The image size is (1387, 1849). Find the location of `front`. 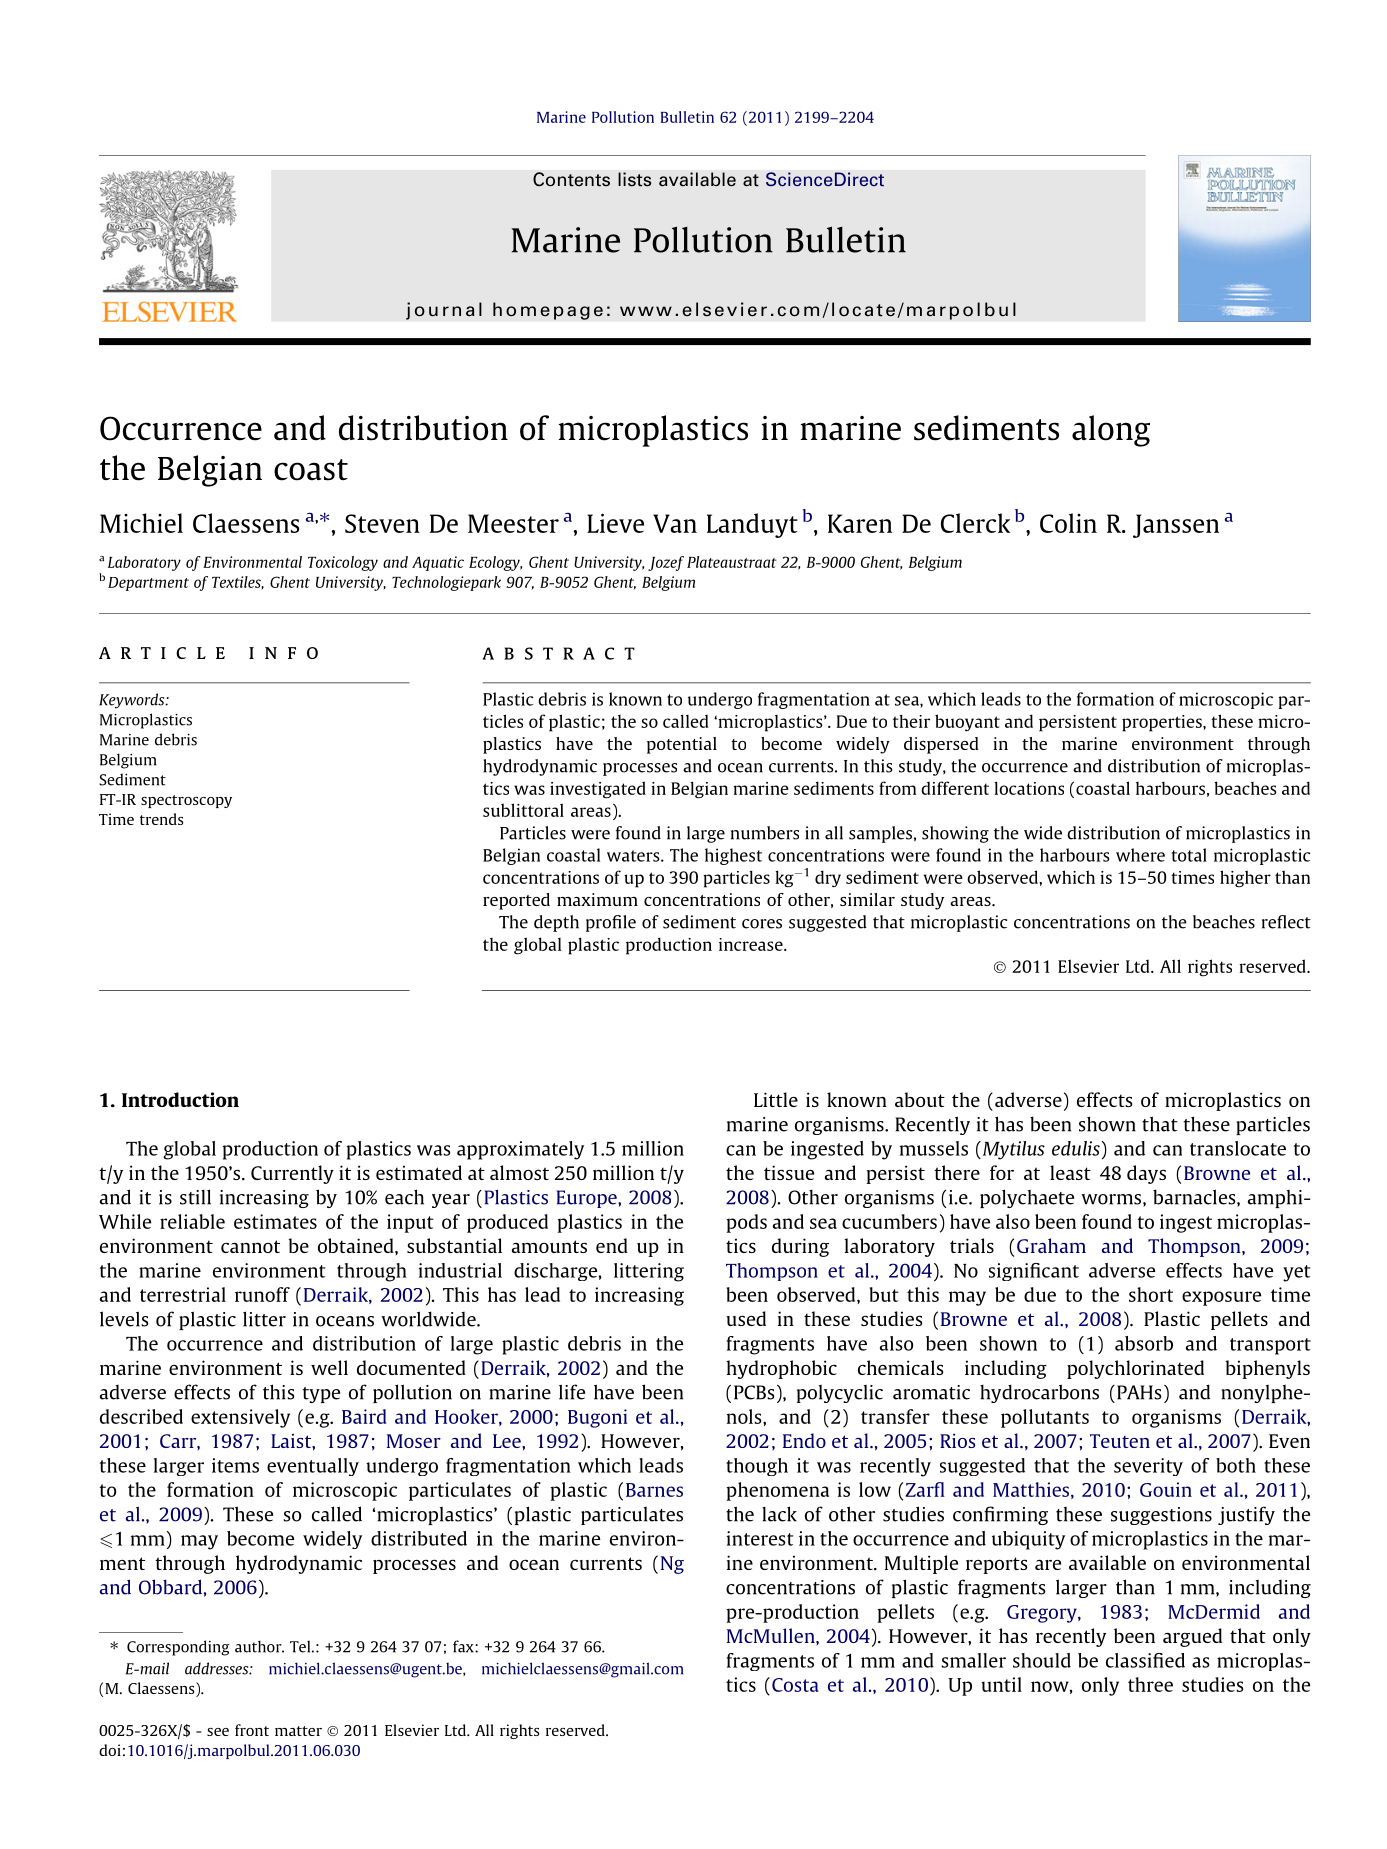

front is located at coordinates (252, 1730).
